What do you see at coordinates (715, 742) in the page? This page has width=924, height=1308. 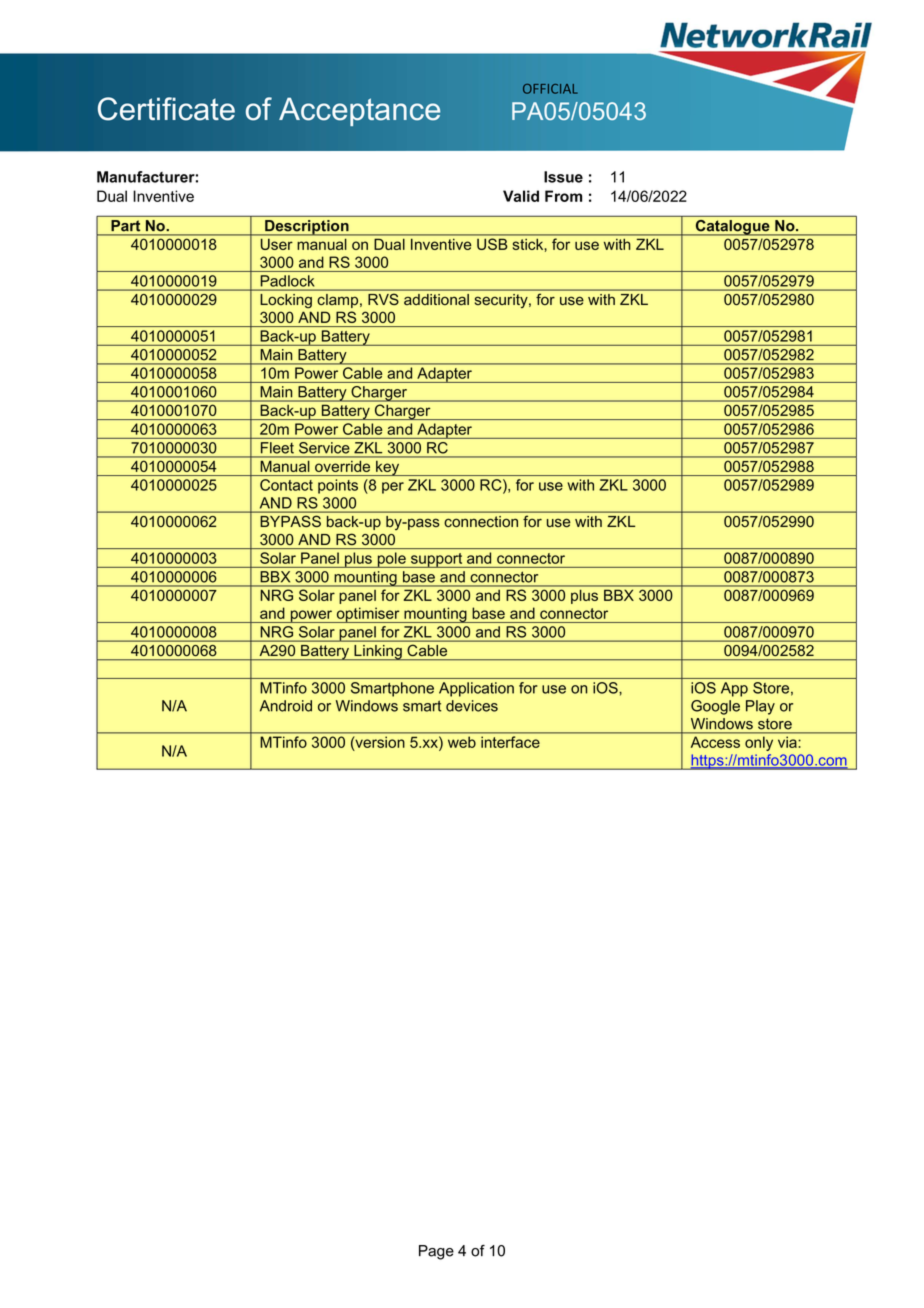 I see `Access` at bounding box center [715, 742].
